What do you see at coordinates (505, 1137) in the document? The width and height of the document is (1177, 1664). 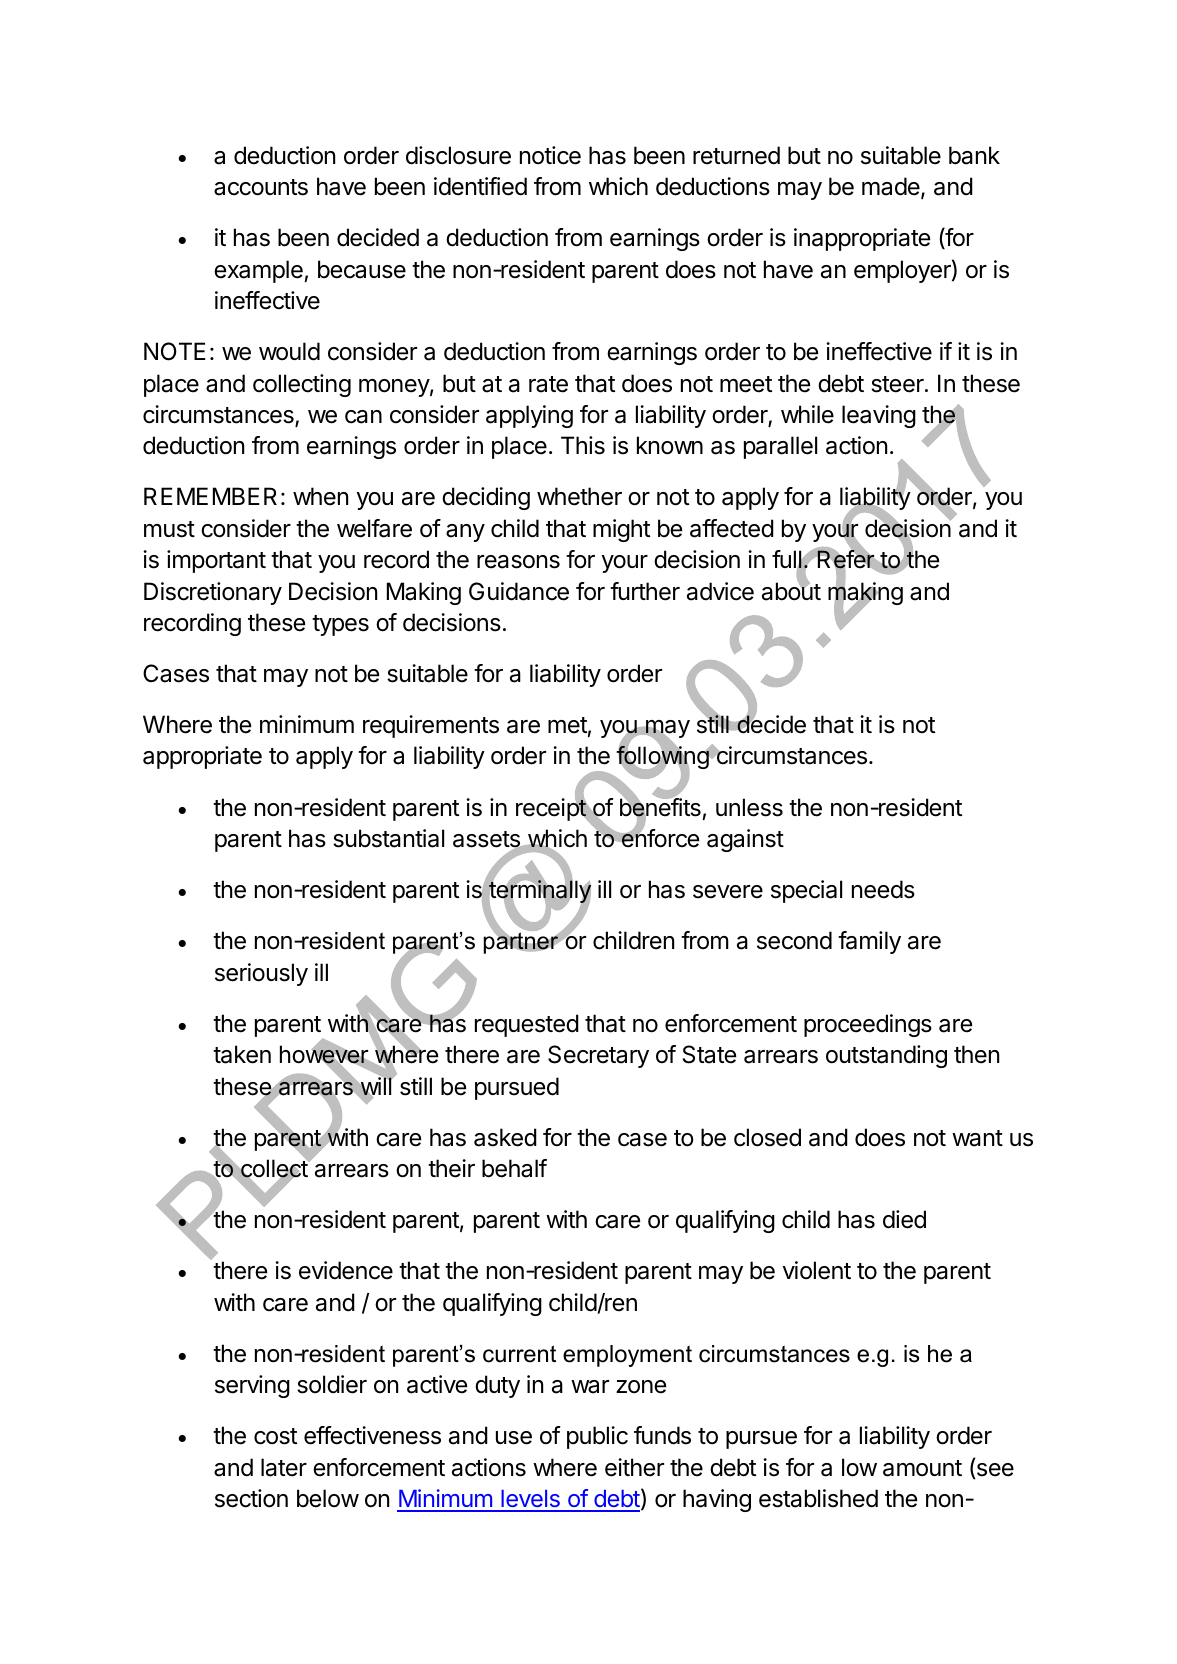 I see `asked` at bounding box center [505, 1137].
